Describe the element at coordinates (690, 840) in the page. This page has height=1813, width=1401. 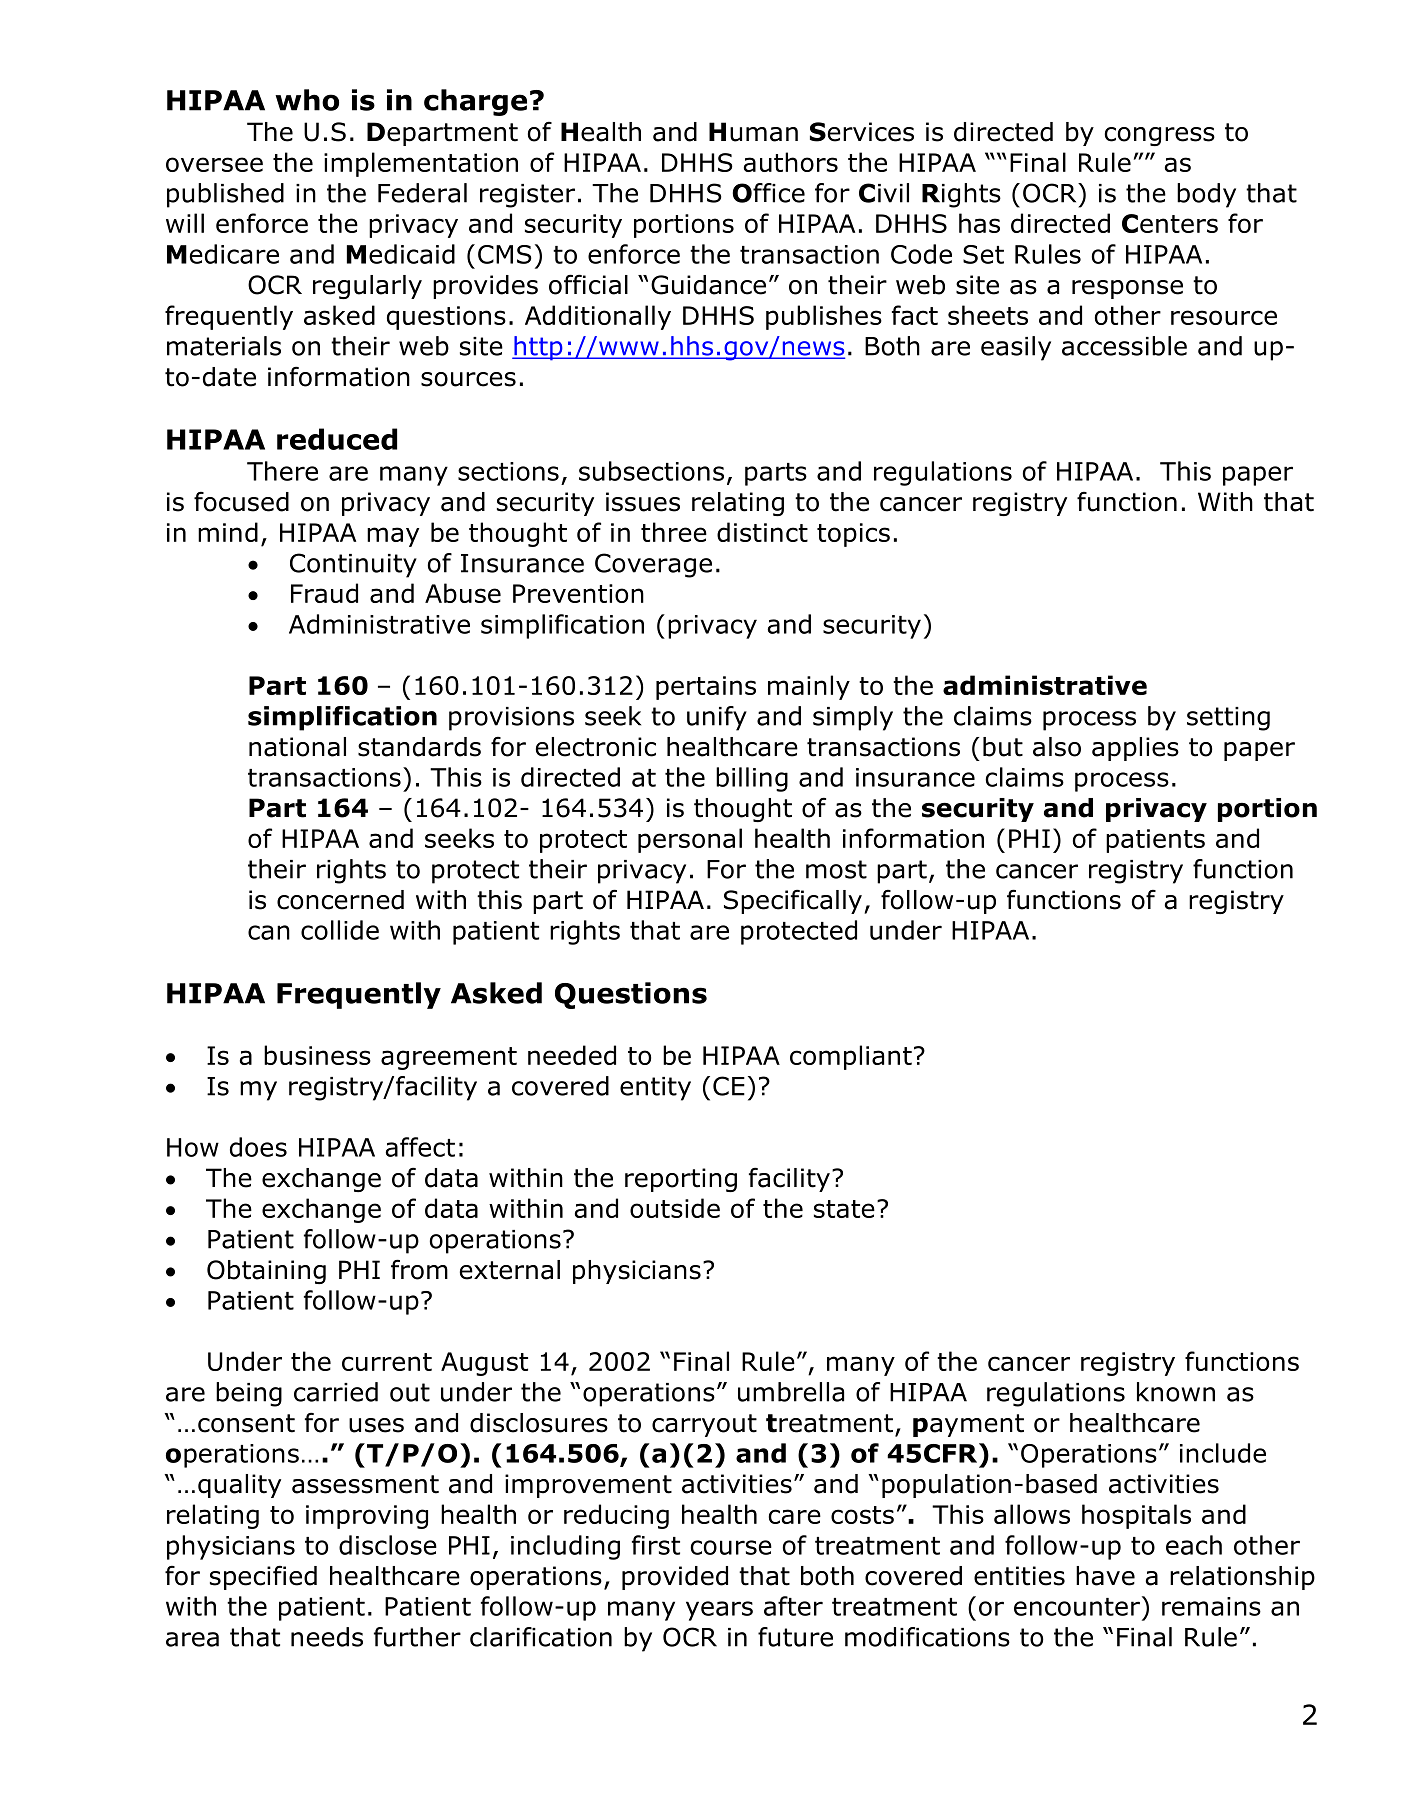
I see `personal` at that location.
